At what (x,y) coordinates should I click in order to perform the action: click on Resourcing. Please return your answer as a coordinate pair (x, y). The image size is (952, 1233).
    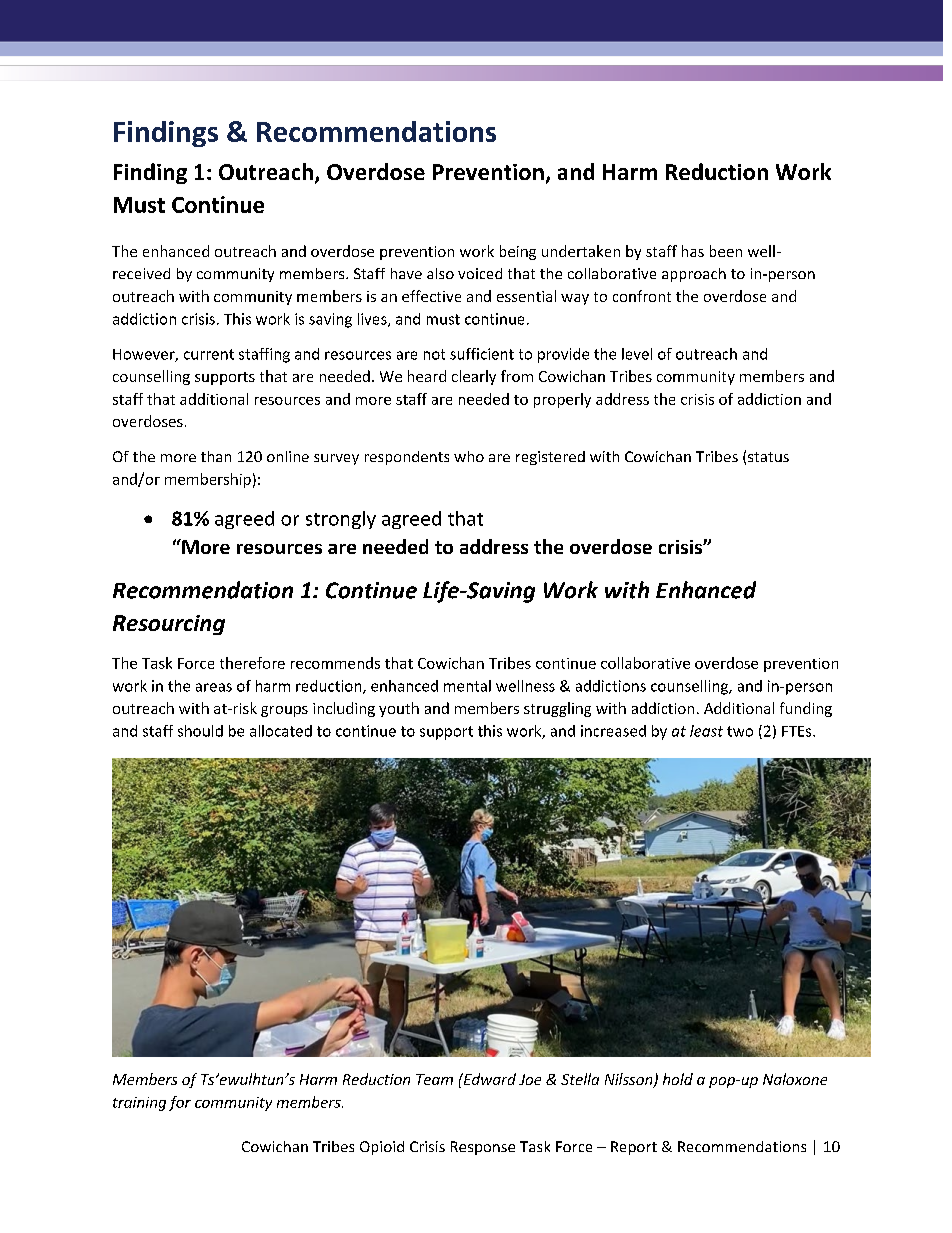
    Looking at the image, I should click on (169, 625).
